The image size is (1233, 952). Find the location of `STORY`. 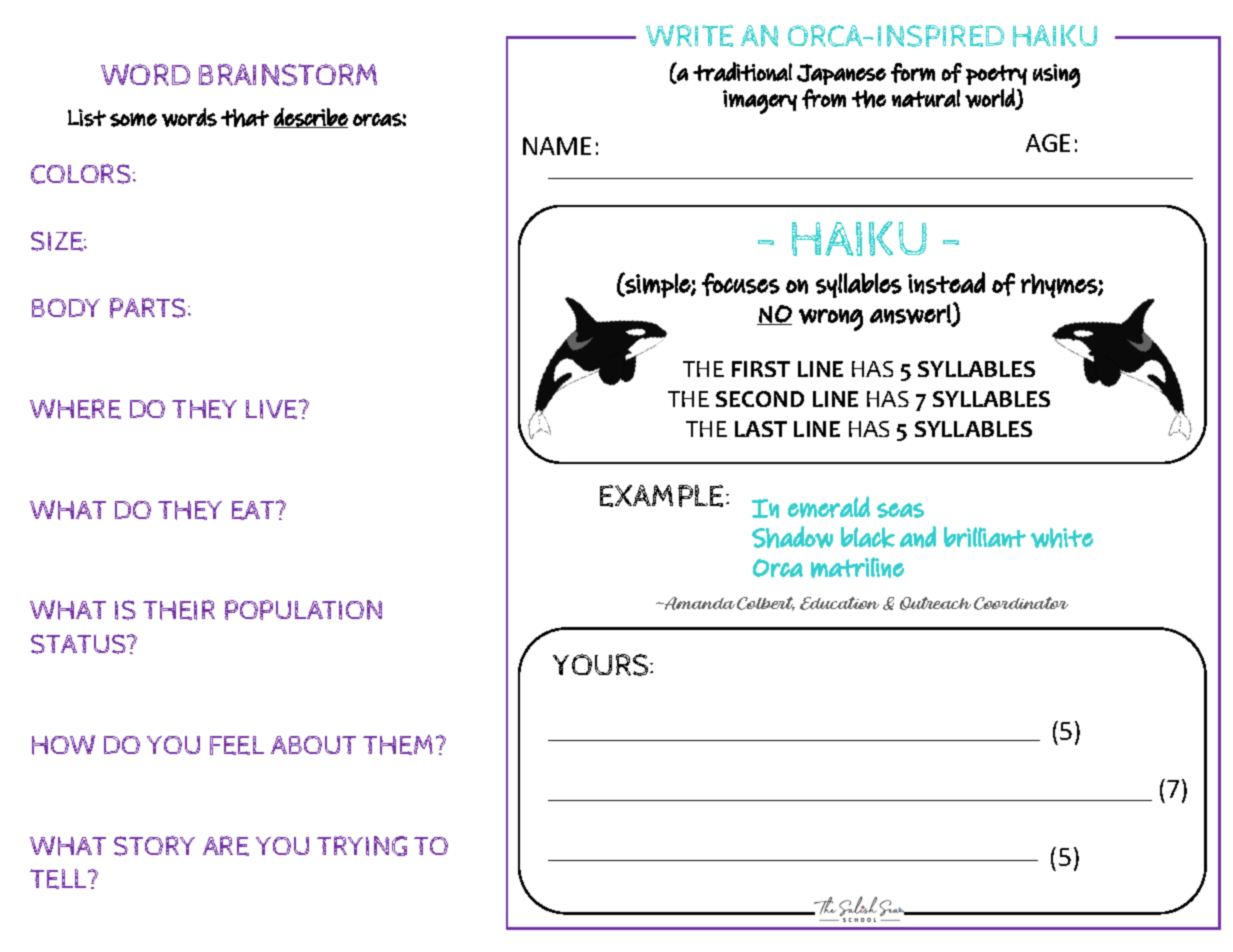

STORY is located at coordinates (154, 846).
